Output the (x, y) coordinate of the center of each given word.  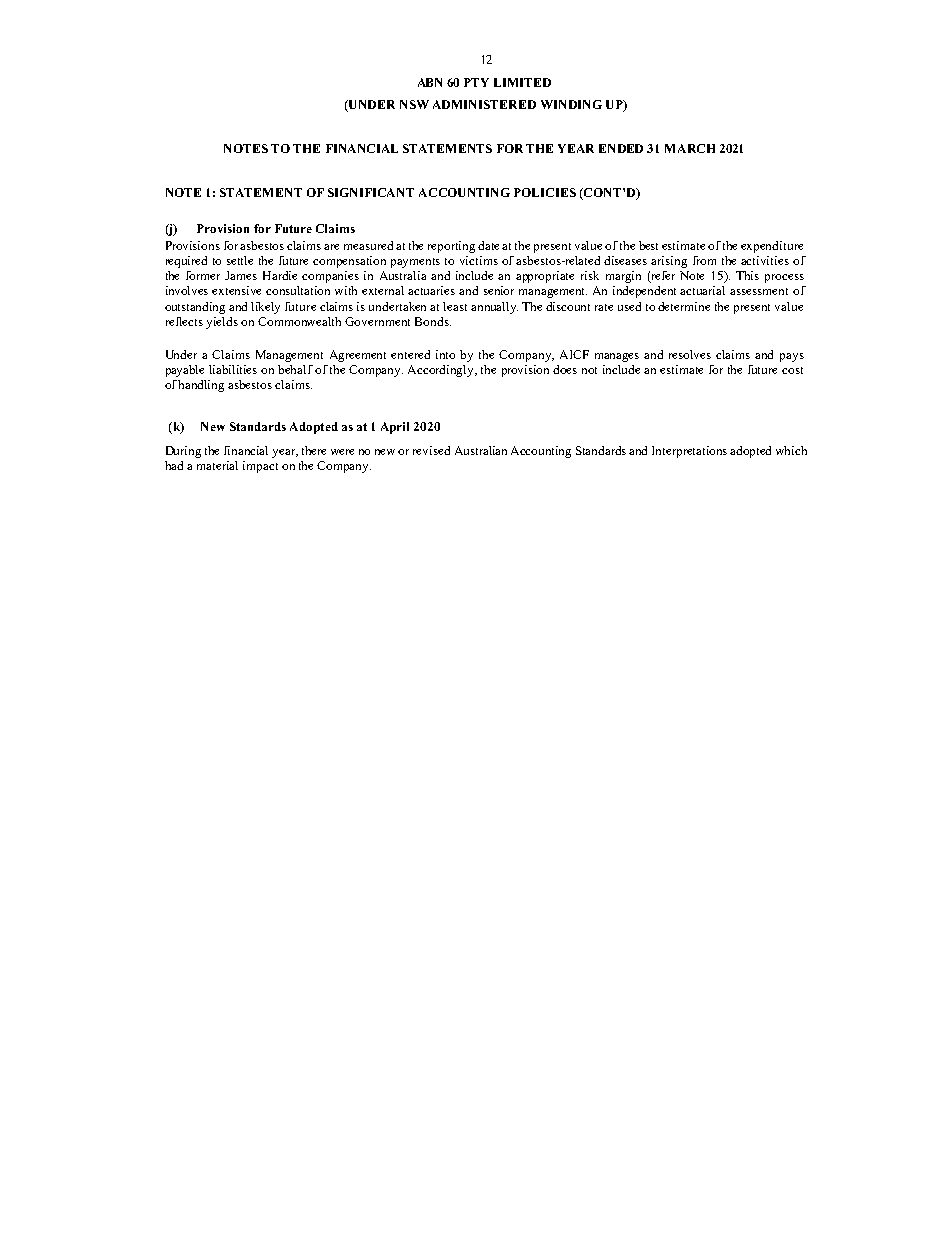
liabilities (233, 369)
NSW (414, 104)
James (241, 275)
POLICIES (545, 192)
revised (431, 450)
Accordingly (442, 371)
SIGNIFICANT (371, 192)
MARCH (690, 148)
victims (479, 260)
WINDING (571, 104)
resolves (690, 354)
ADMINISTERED (484, 104)
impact (260, 467)
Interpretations (689, 452)
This (747, 275)
